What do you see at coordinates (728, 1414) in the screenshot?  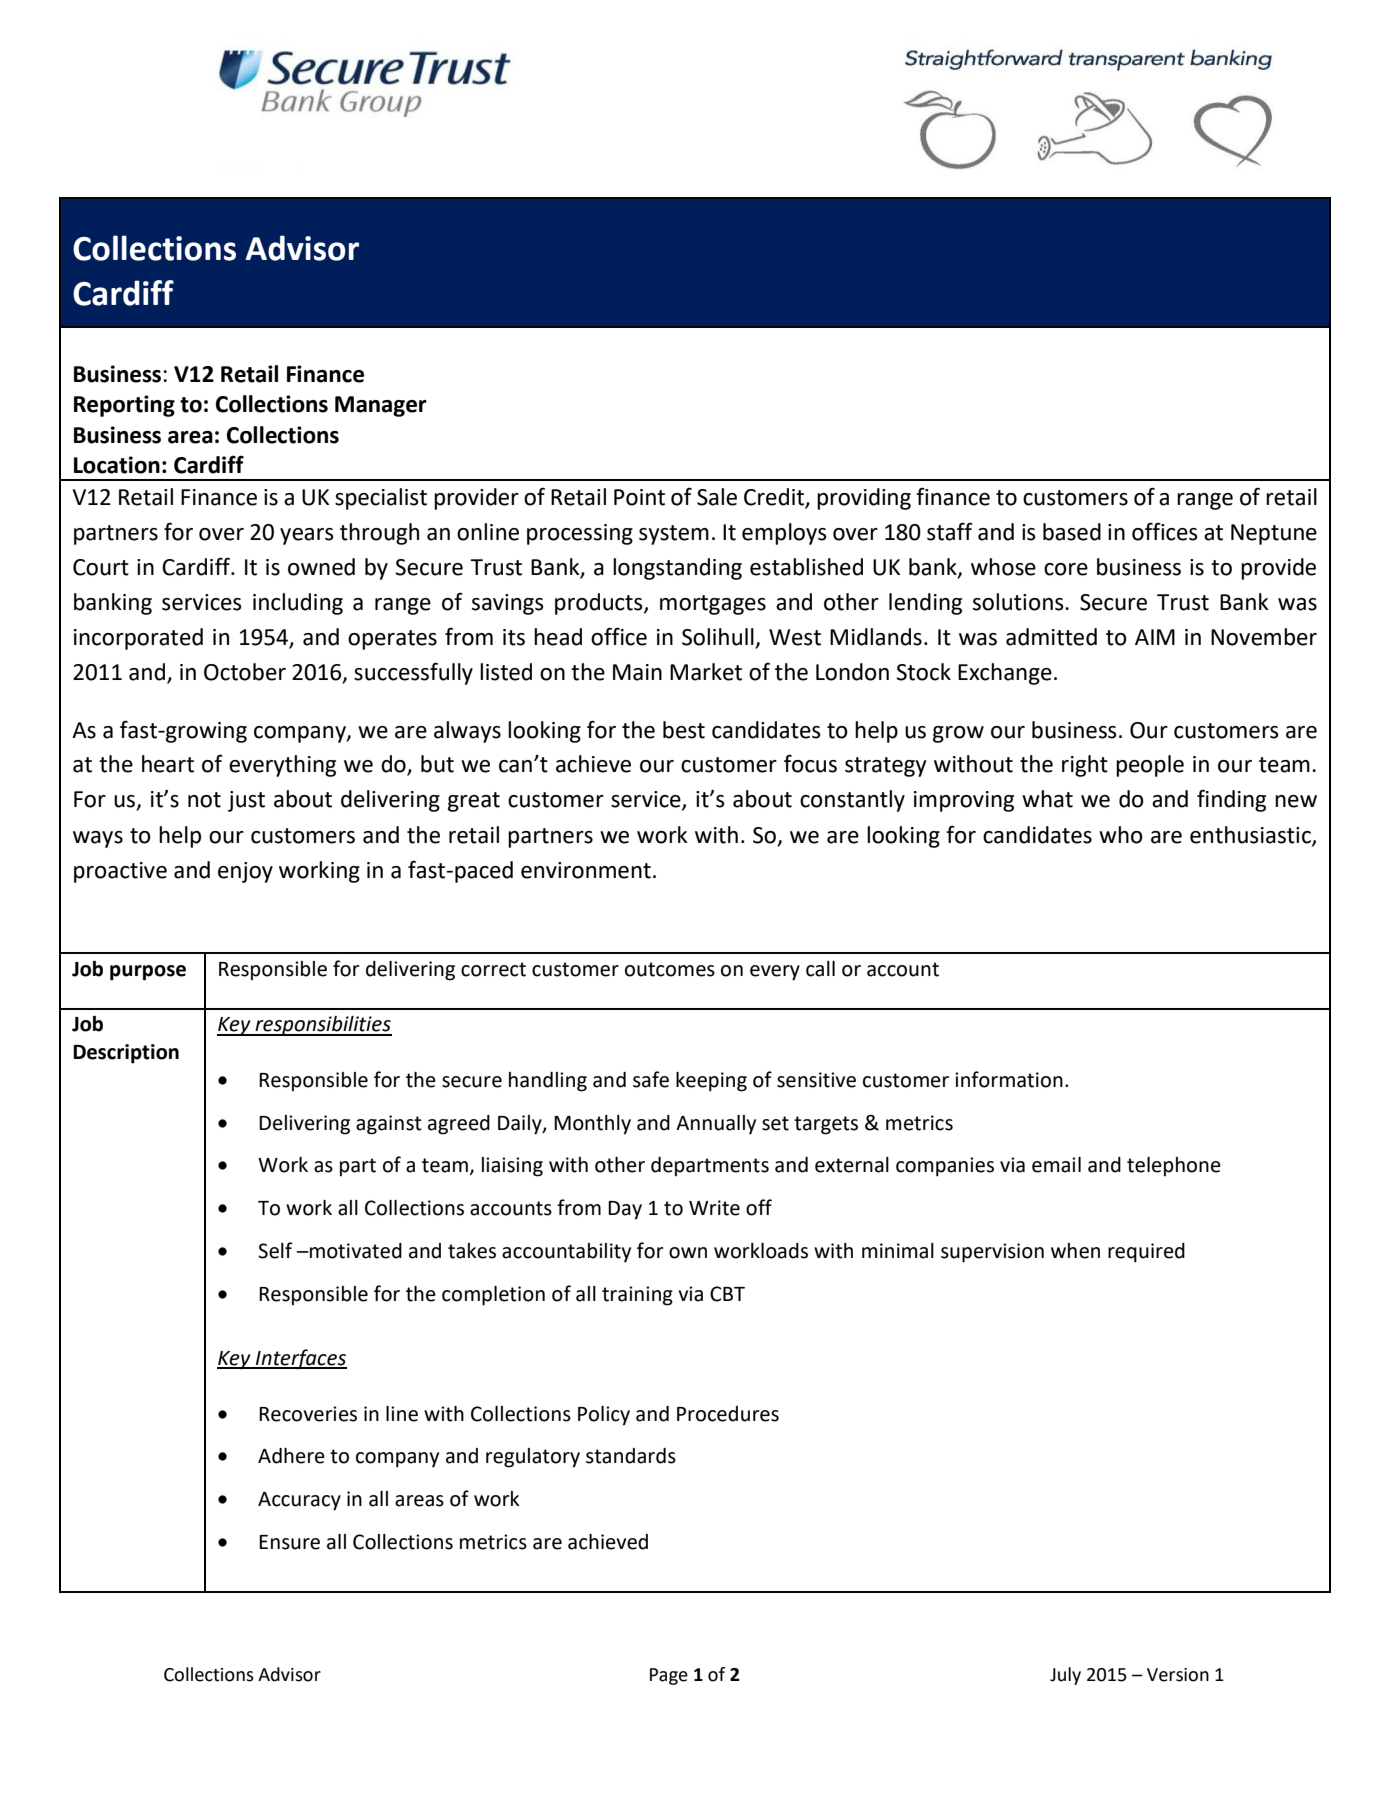 I see `Procedures` at bounding box center [728, 1414].
